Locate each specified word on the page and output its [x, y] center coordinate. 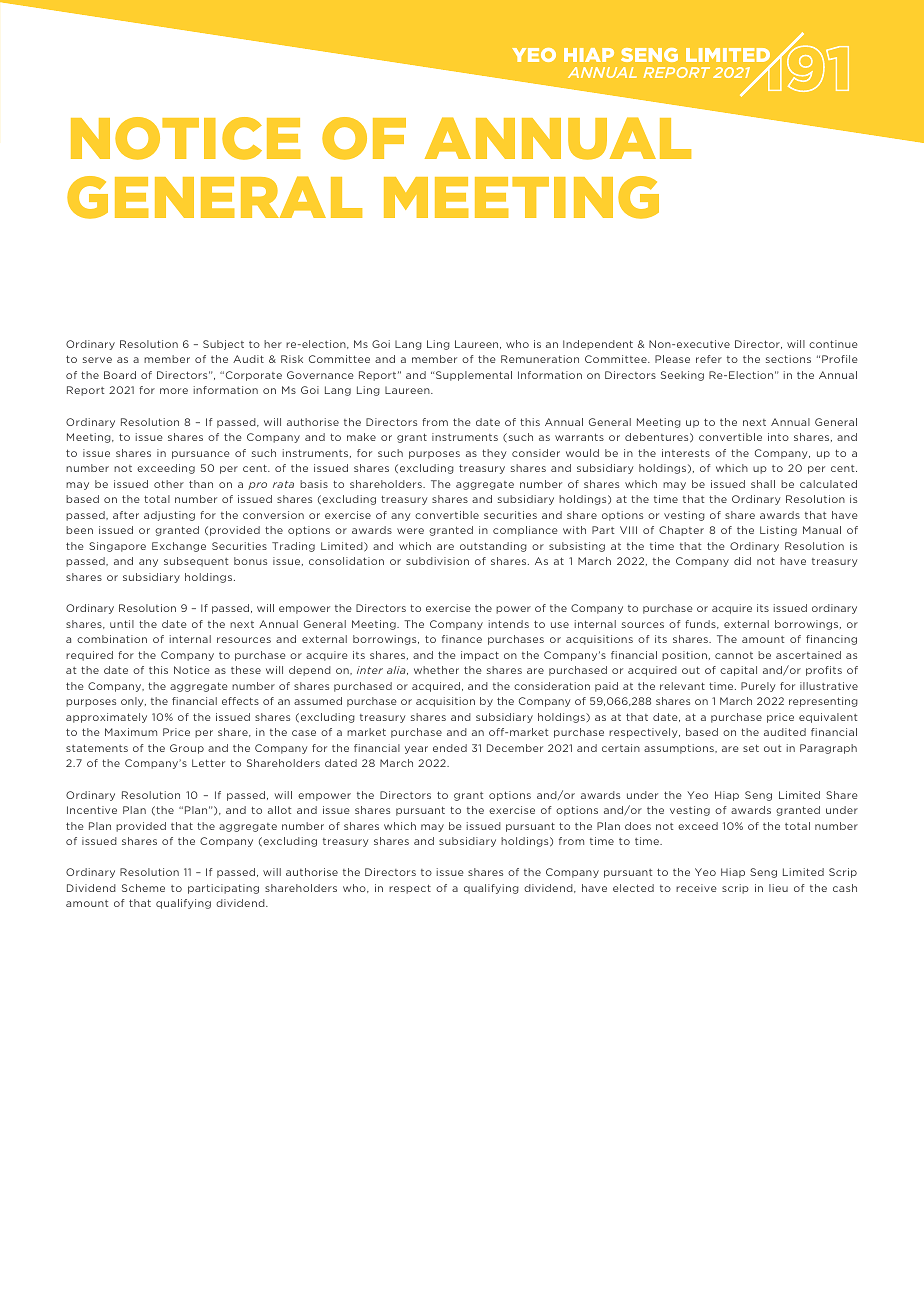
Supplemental [474, 376]
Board [120, 375]
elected [633, 888]
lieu [778, 888]
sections [788, 359]
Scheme [143, 888]
